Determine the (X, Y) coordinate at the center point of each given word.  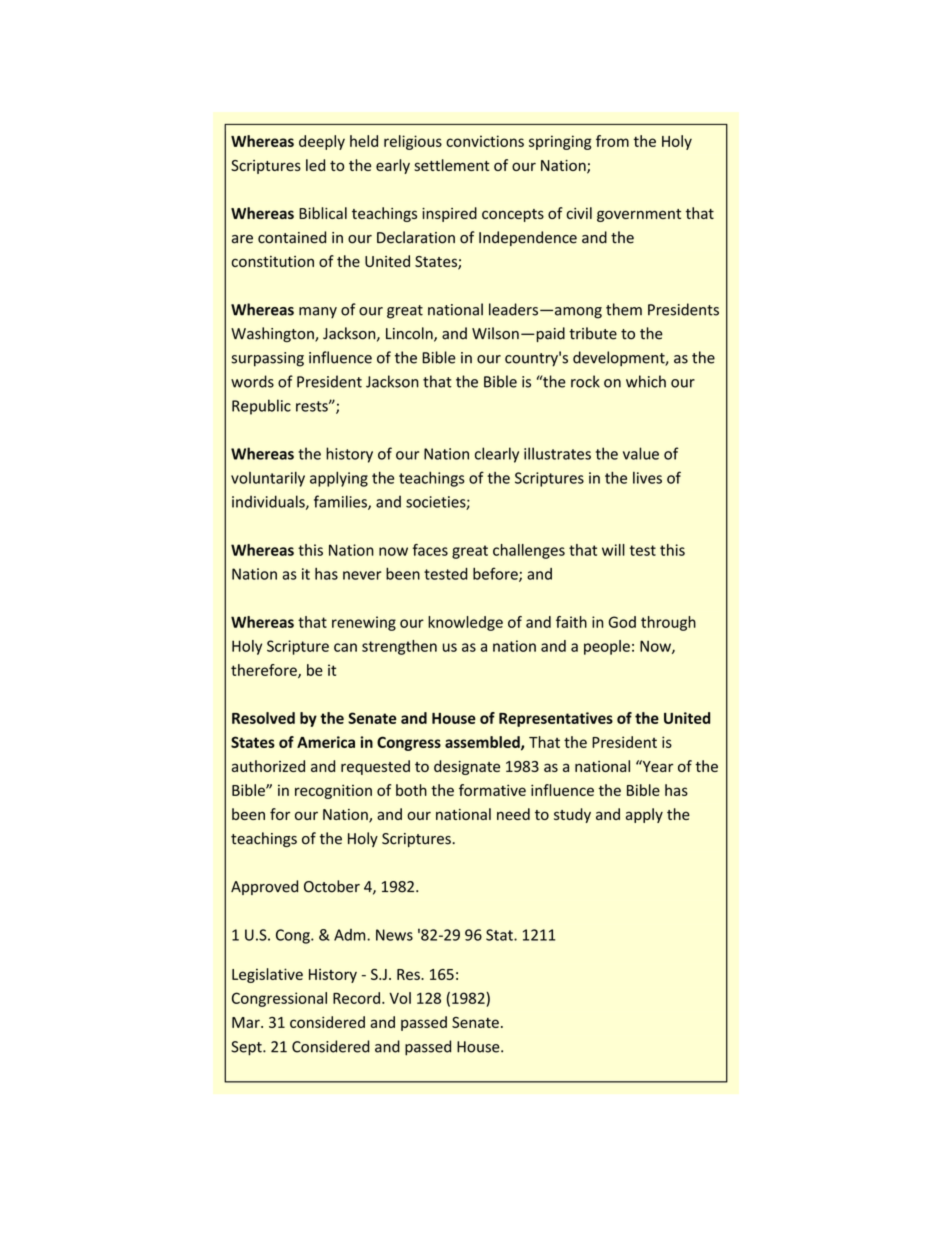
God (622, 622)
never (362, 575)
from (612, 141)
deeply (322, 142)
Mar (247, 1022)
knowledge (465, 623)
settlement (452, 165)
